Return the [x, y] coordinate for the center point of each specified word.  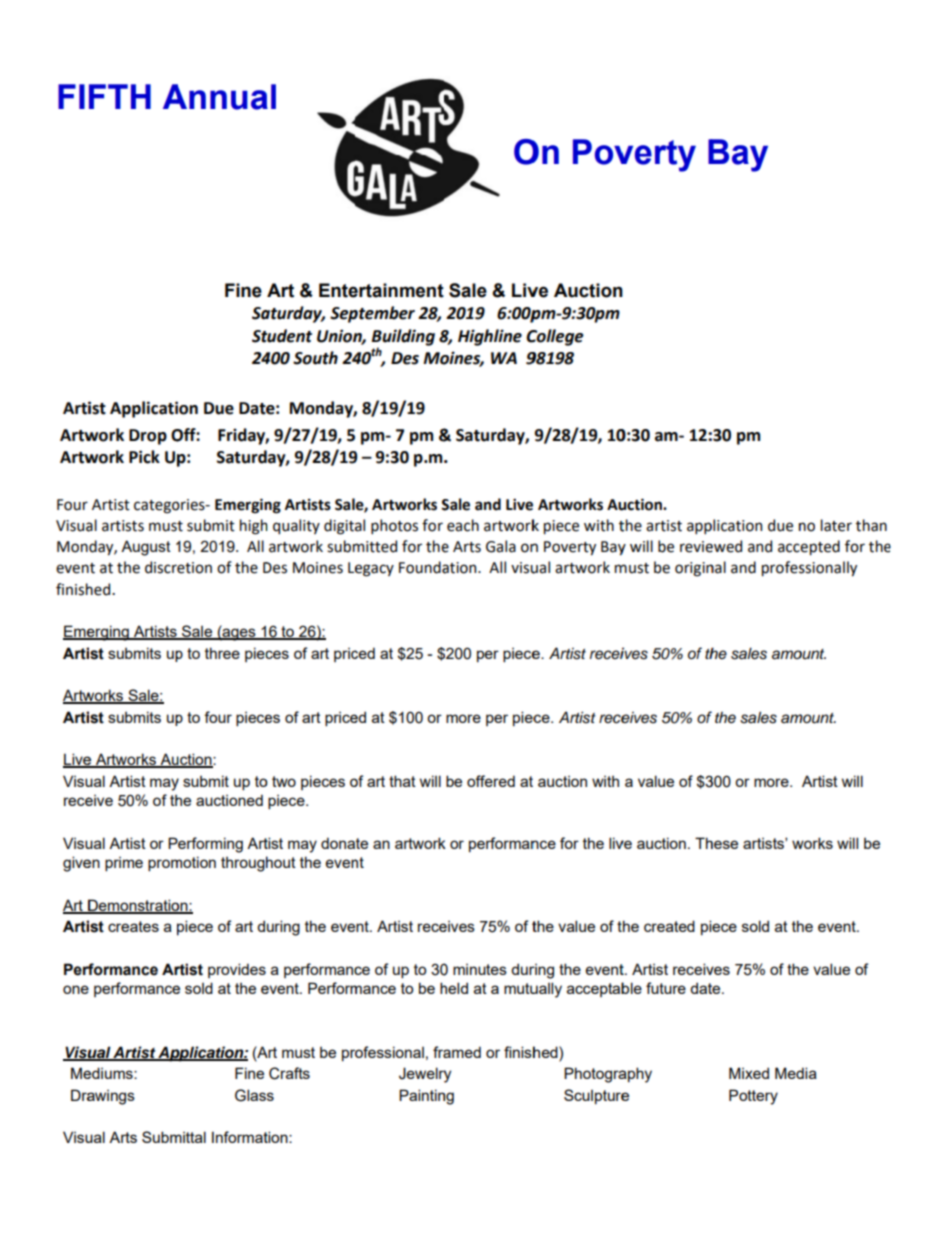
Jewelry [425, 1075]
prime [124, 864]
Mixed [749, 1073]
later [836, 525]
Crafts [289, 1073]
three [222, 653]
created [669, 926]
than [871, 525]
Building [403, 337]
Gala [501, 546]
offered [491, 781]
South [315, 358]
